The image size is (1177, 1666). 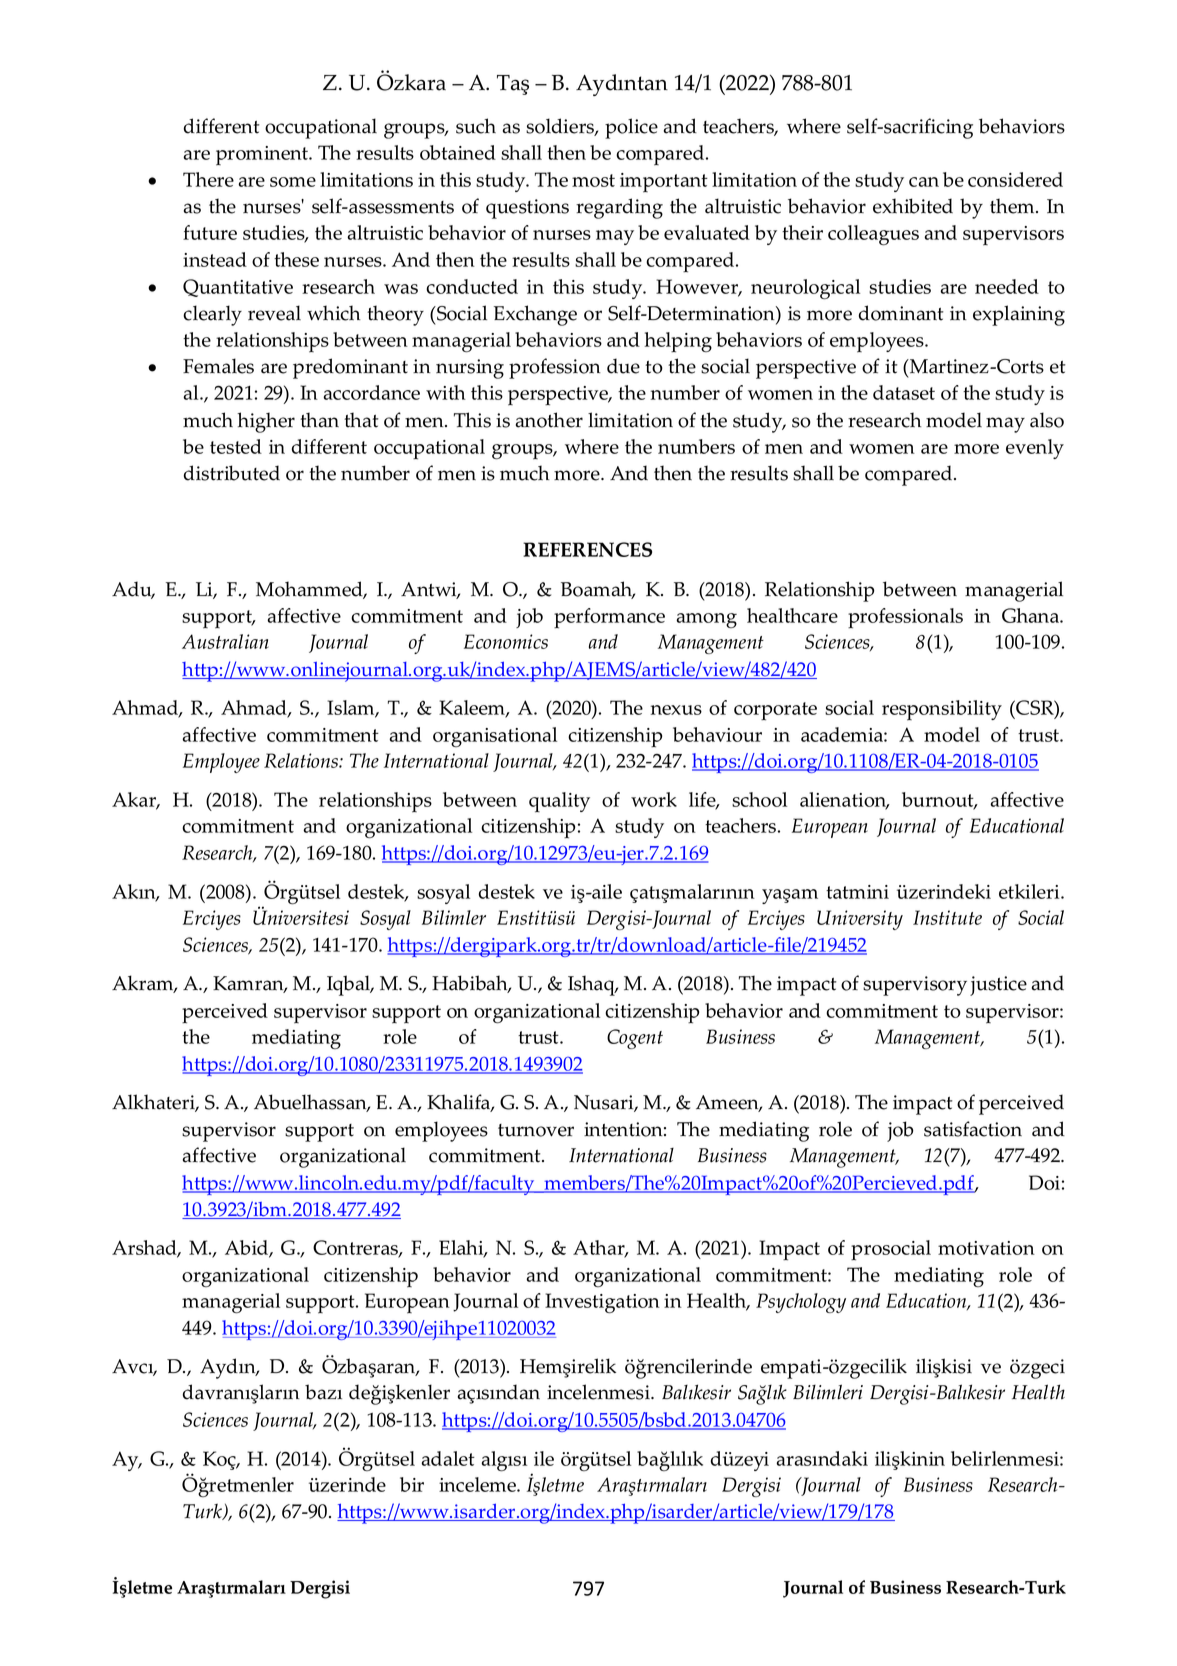 I want to click on can, so click(x=924, y=182).
